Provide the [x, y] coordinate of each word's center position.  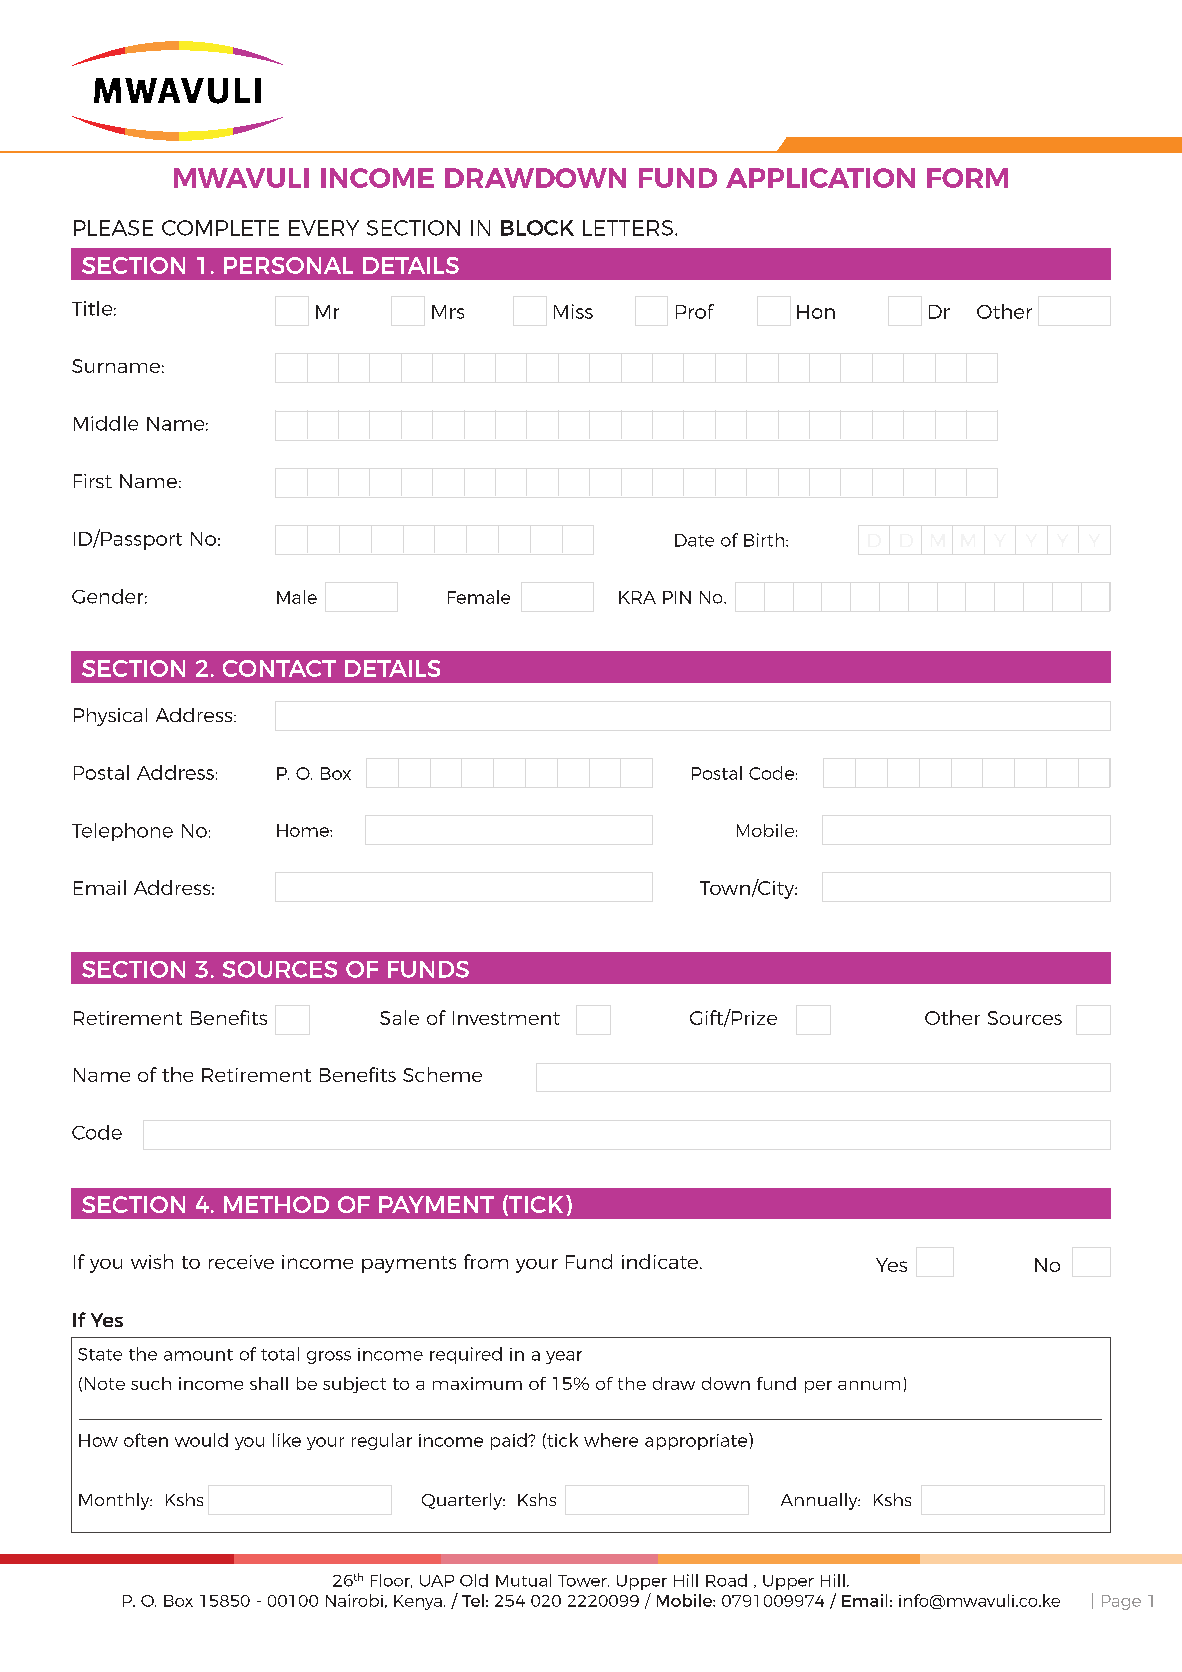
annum [869, 1385]
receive [241, 1262]
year [564, 1357]
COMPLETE [220, 228]
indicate [661, 1261]
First [93, 481]
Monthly [115, 1501]
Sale [399, 1017]
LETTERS [628, 228]
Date [694, 540]
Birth [765, 540]
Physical [110, 717]
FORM [967, 178]
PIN [677, 597]
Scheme [442, 1074]
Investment [506, 1018]
